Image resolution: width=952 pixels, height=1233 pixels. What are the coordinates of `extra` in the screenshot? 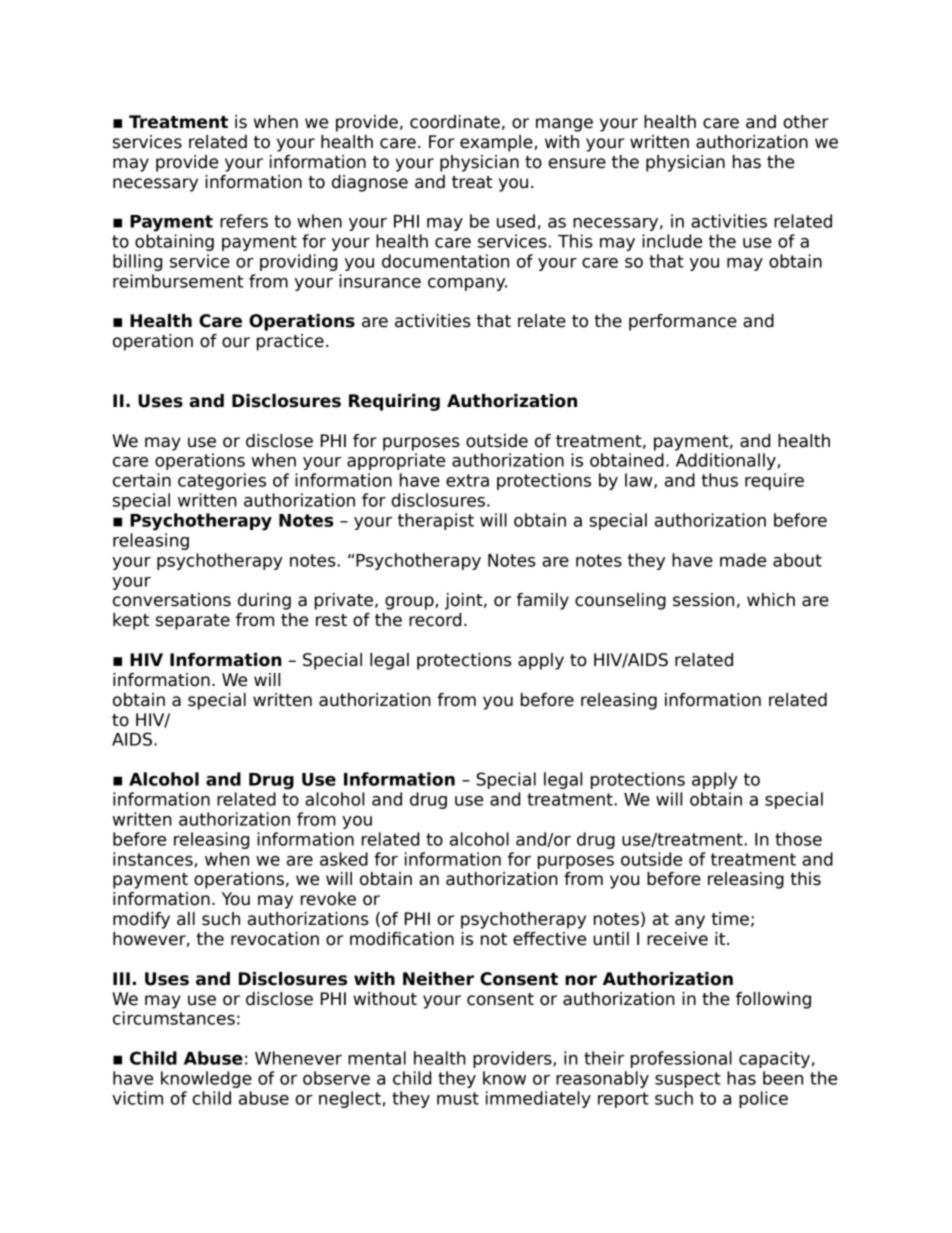 It's located at (467, 480).
